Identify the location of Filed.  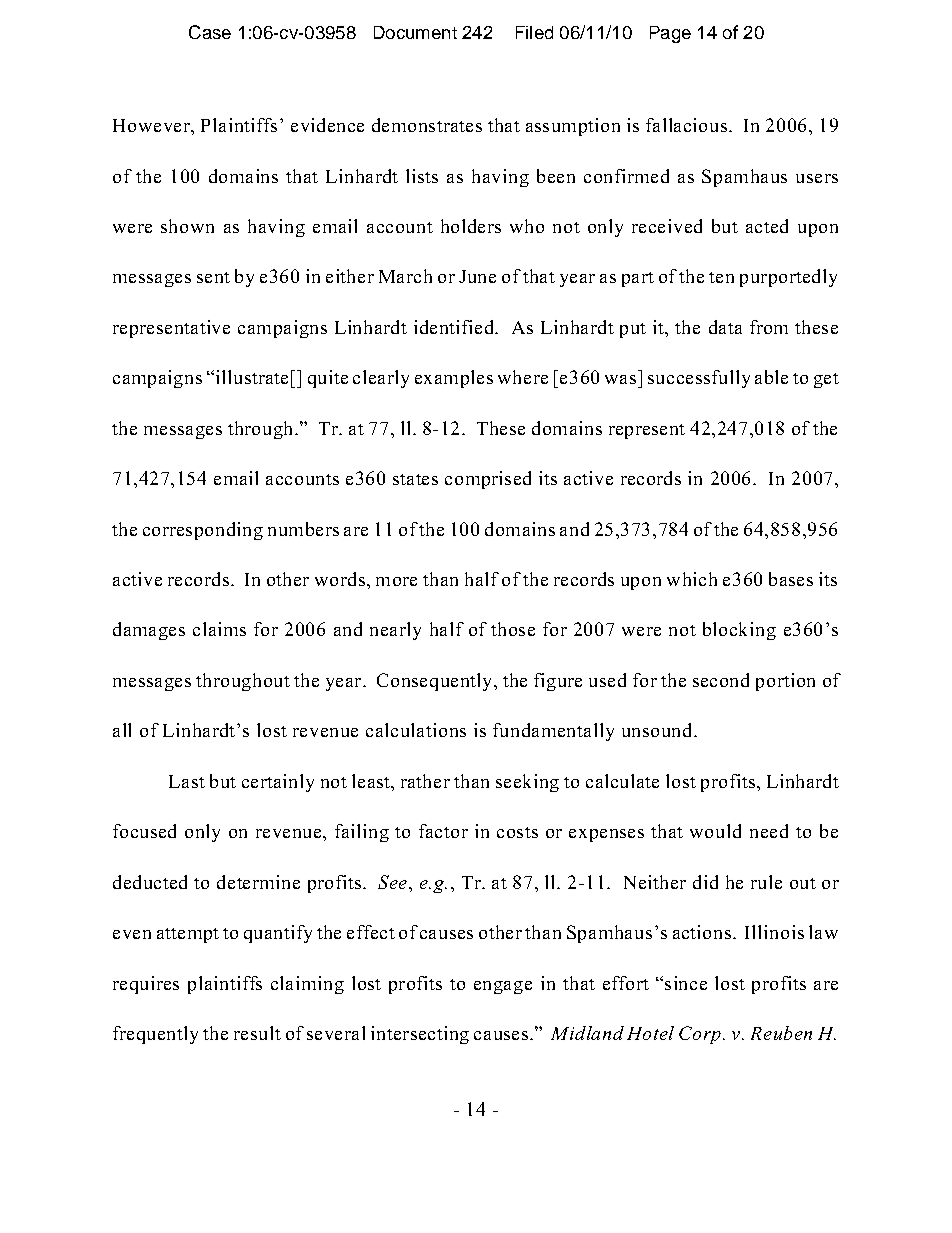
(534, 32).
